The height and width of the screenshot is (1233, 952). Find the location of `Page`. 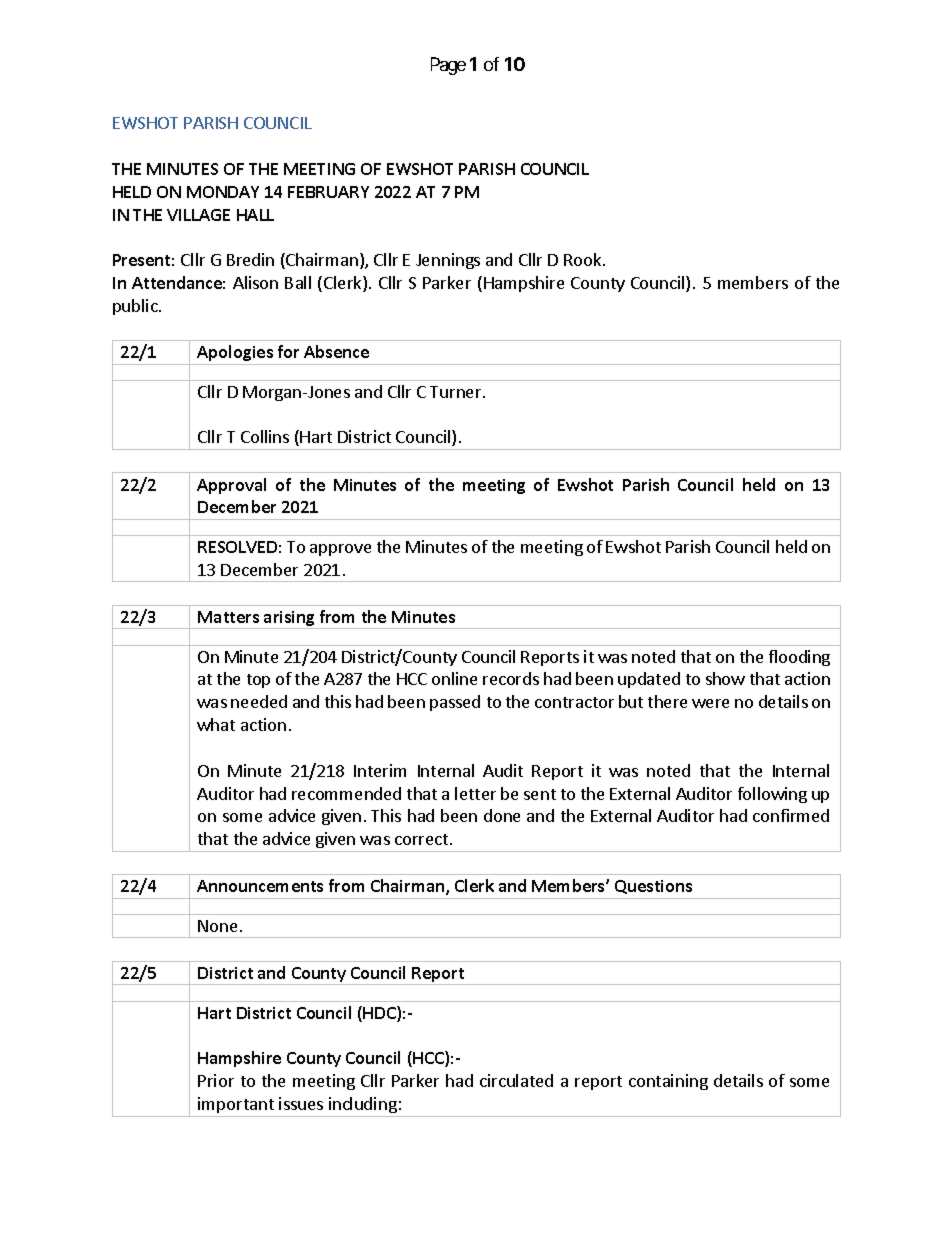

Page is located at coordinates (448, 66).
